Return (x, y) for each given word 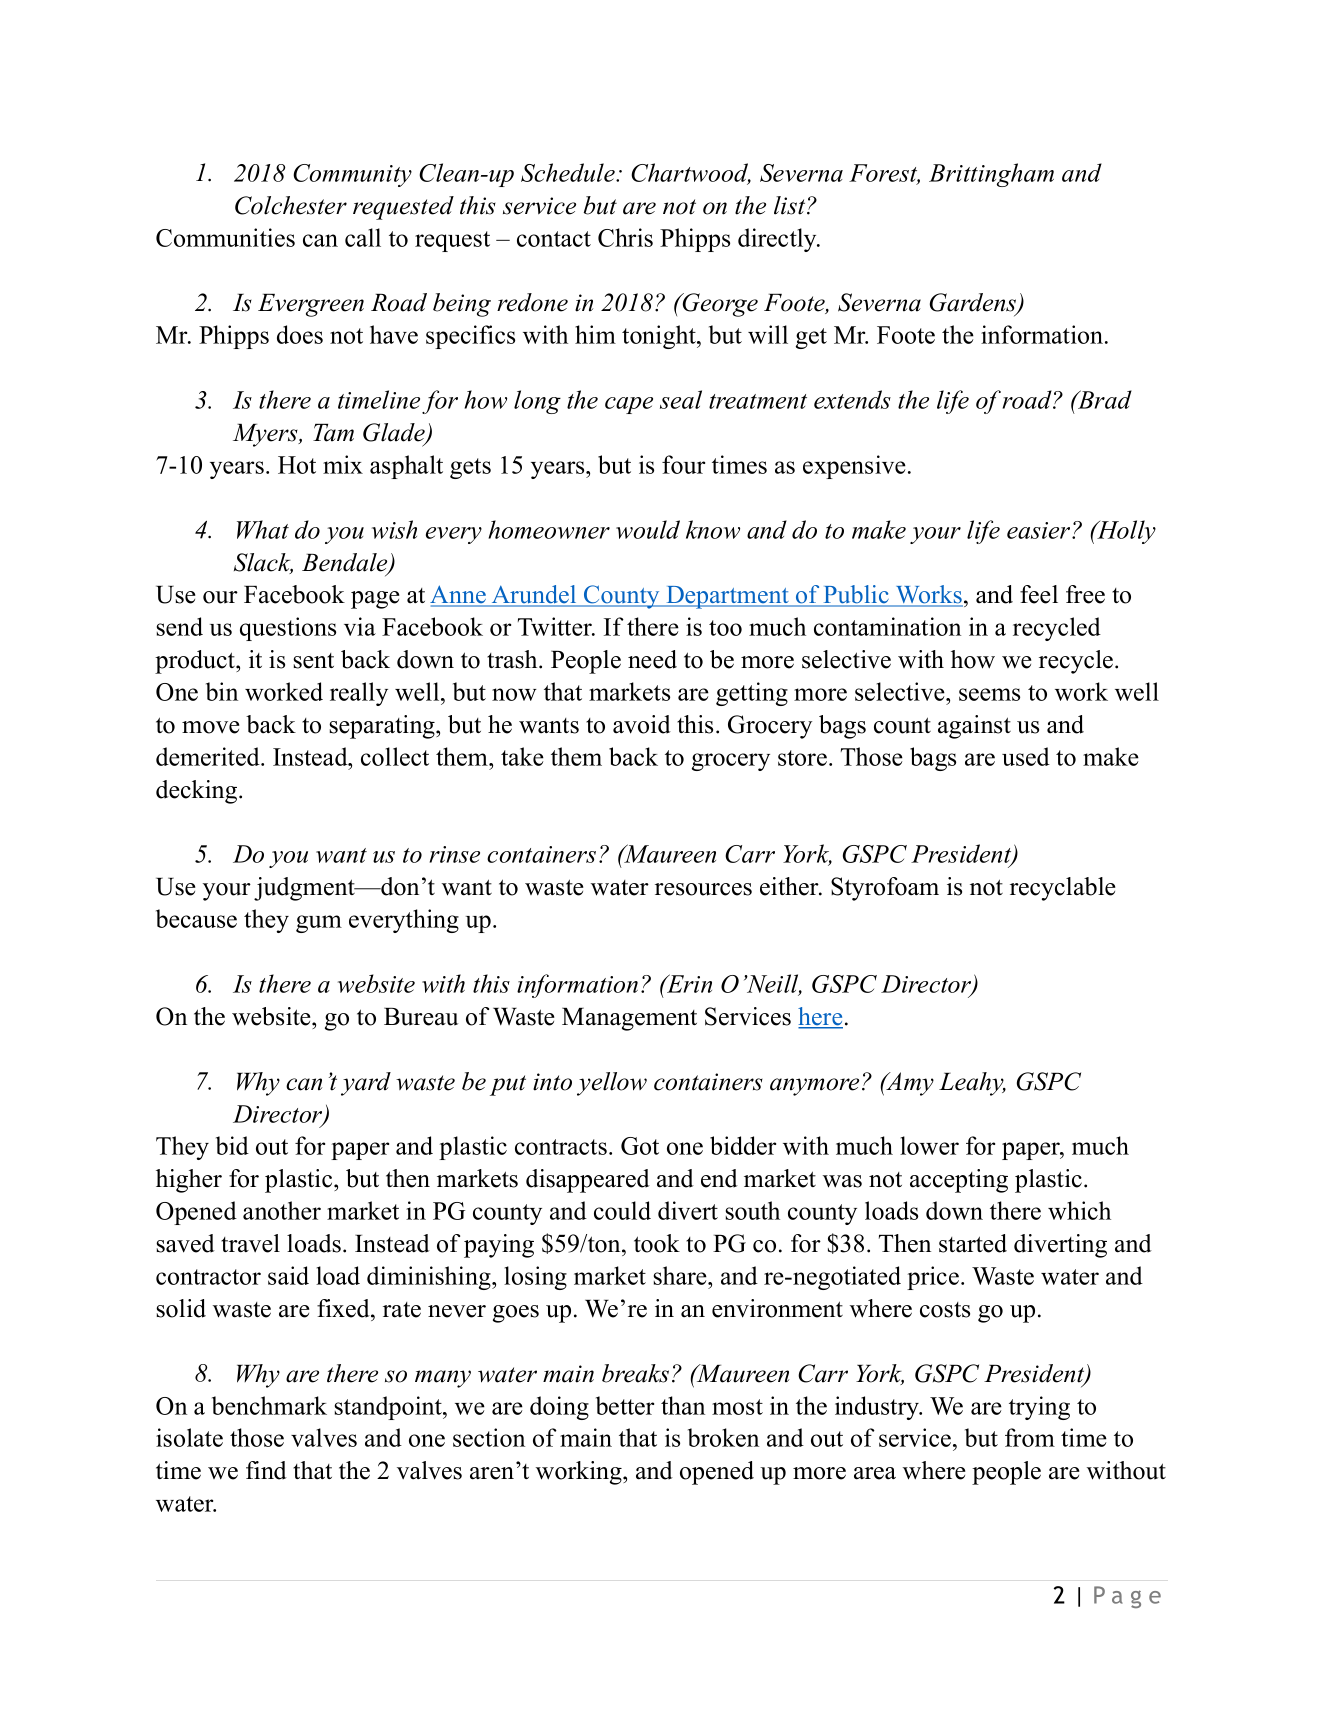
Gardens (974, 303)
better (625, 1405)
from (1030, 1437)
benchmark (269, 1405)
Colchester (291, 205)
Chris (625, 237)
